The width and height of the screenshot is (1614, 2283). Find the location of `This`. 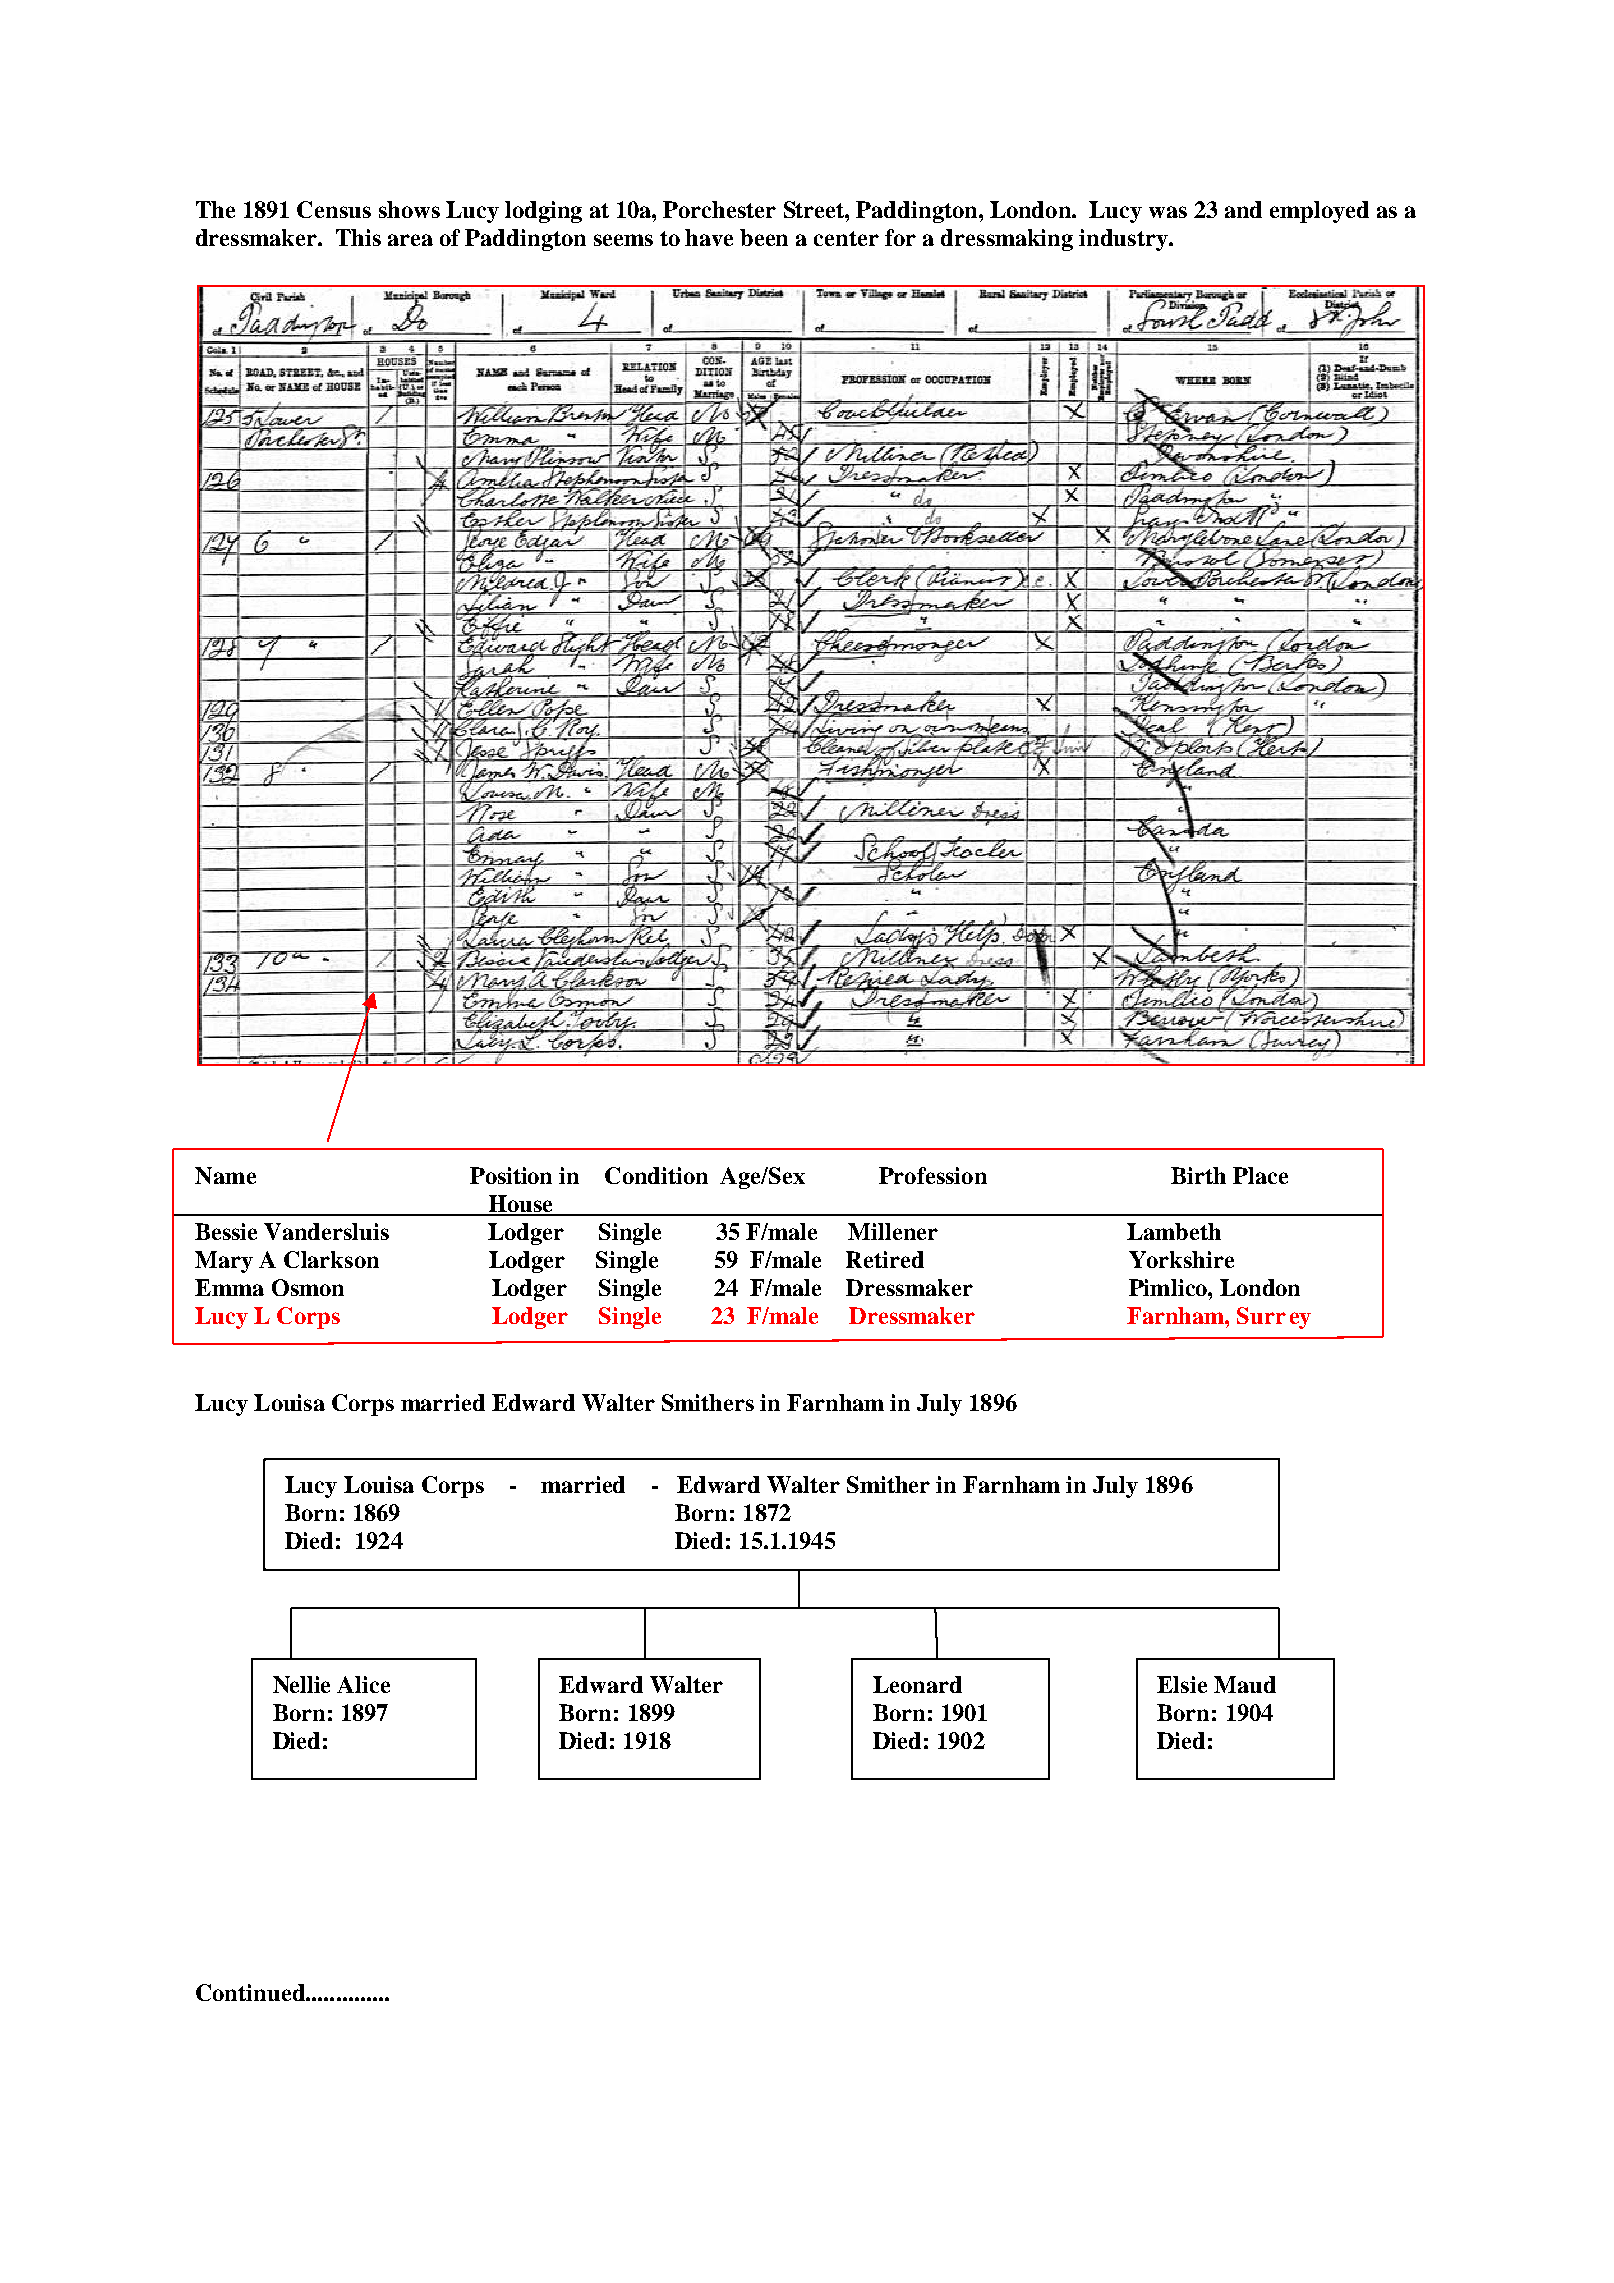

This is located at coordinates (358, 237).
